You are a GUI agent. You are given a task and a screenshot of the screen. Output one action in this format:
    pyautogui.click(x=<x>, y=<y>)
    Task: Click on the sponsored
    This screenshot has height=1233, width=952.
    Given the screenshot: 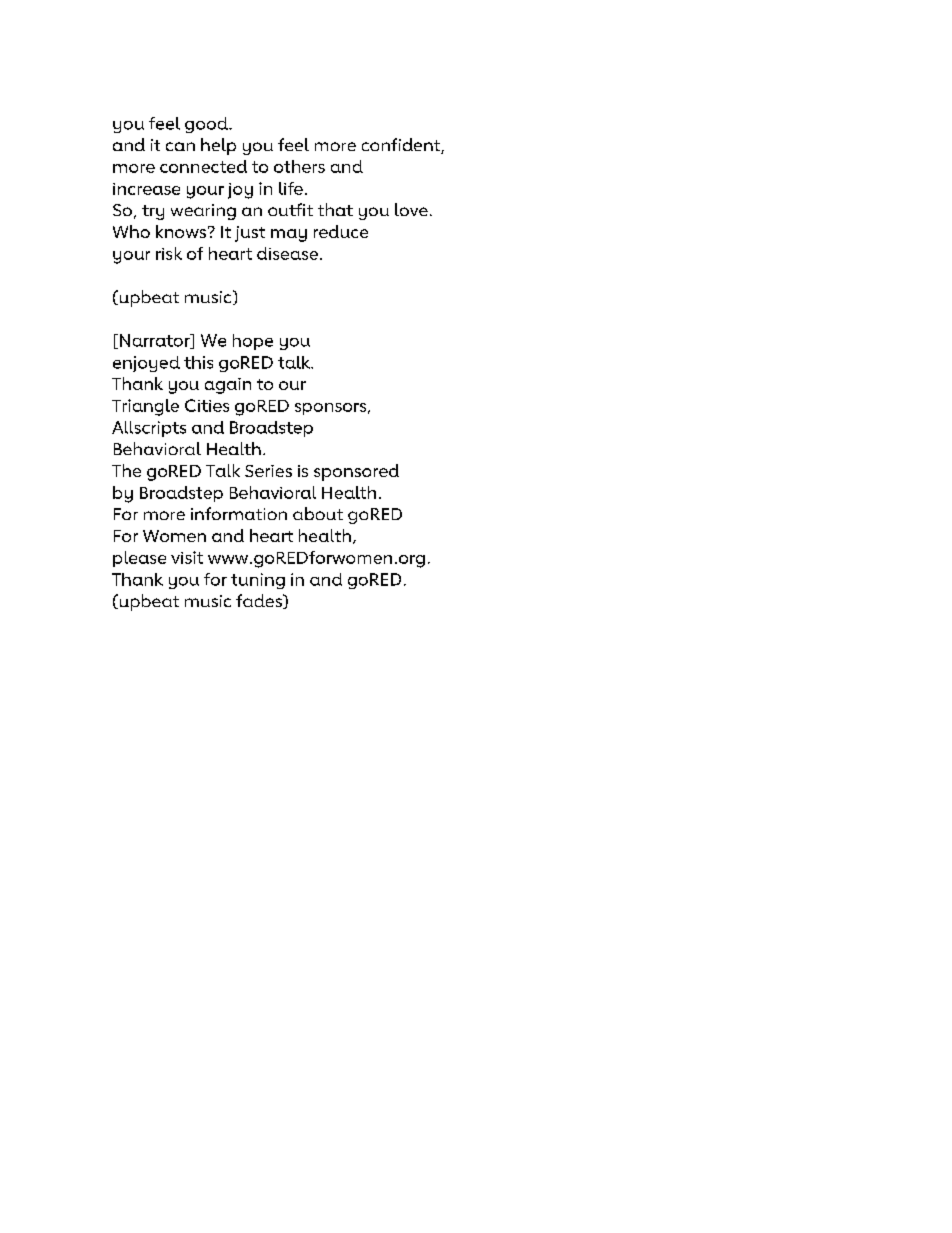 What is the action you would take?
    pyautogui.click(x=356, y=472)
